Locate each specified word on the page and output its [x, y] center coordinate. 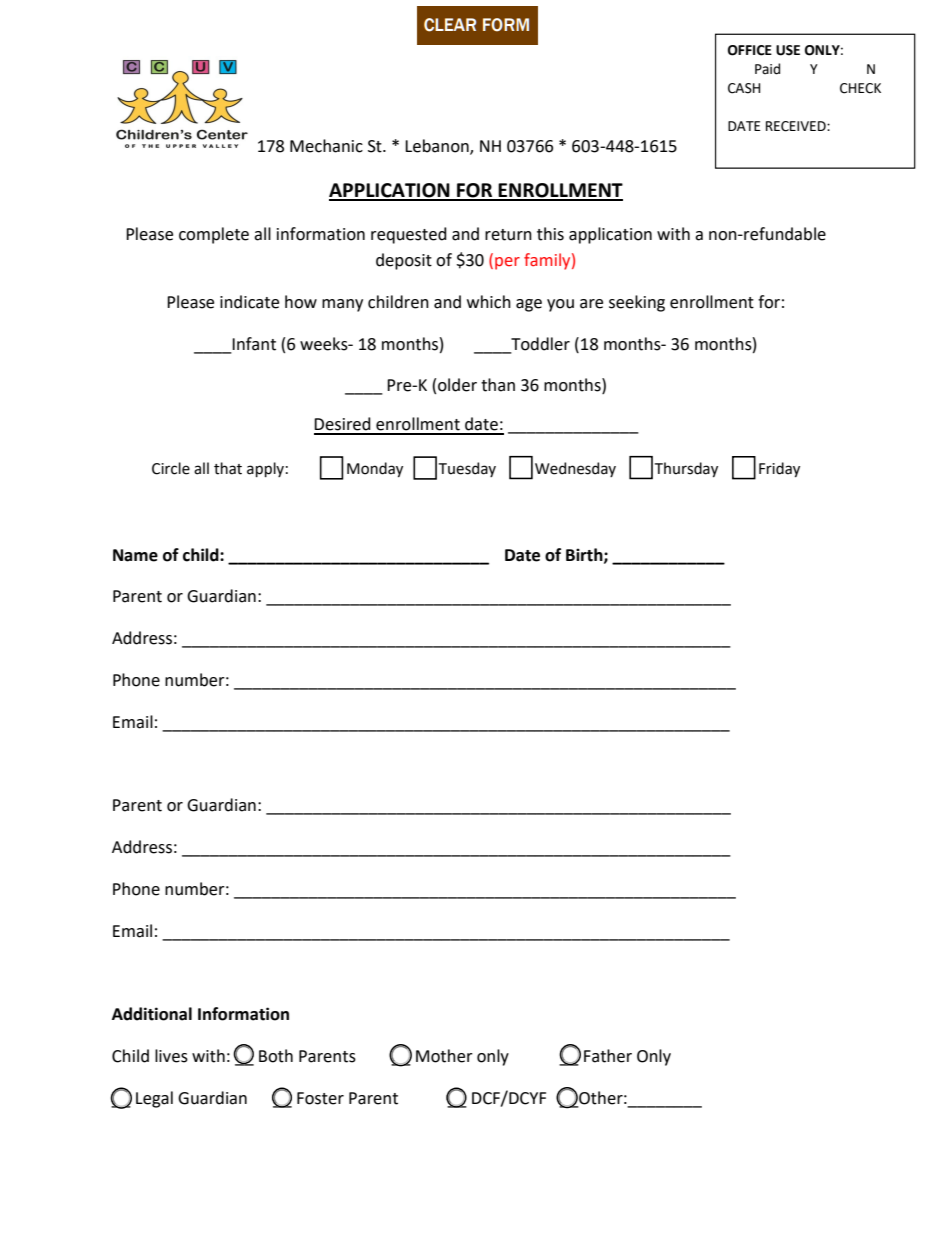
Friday [779, 469]
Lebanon [438, 146]
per [507, 263]
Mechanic [326, 146]
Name [135, 555]
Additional [152, 1014]
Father [608, 1056]
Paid [767, 69]
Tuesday [467, 469]
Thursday [686, 469]
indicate [249, 302]
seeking [637, 303]
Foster [320, 1098]
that [228, 468]
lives [171, 1056]
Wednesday [575, 469]
